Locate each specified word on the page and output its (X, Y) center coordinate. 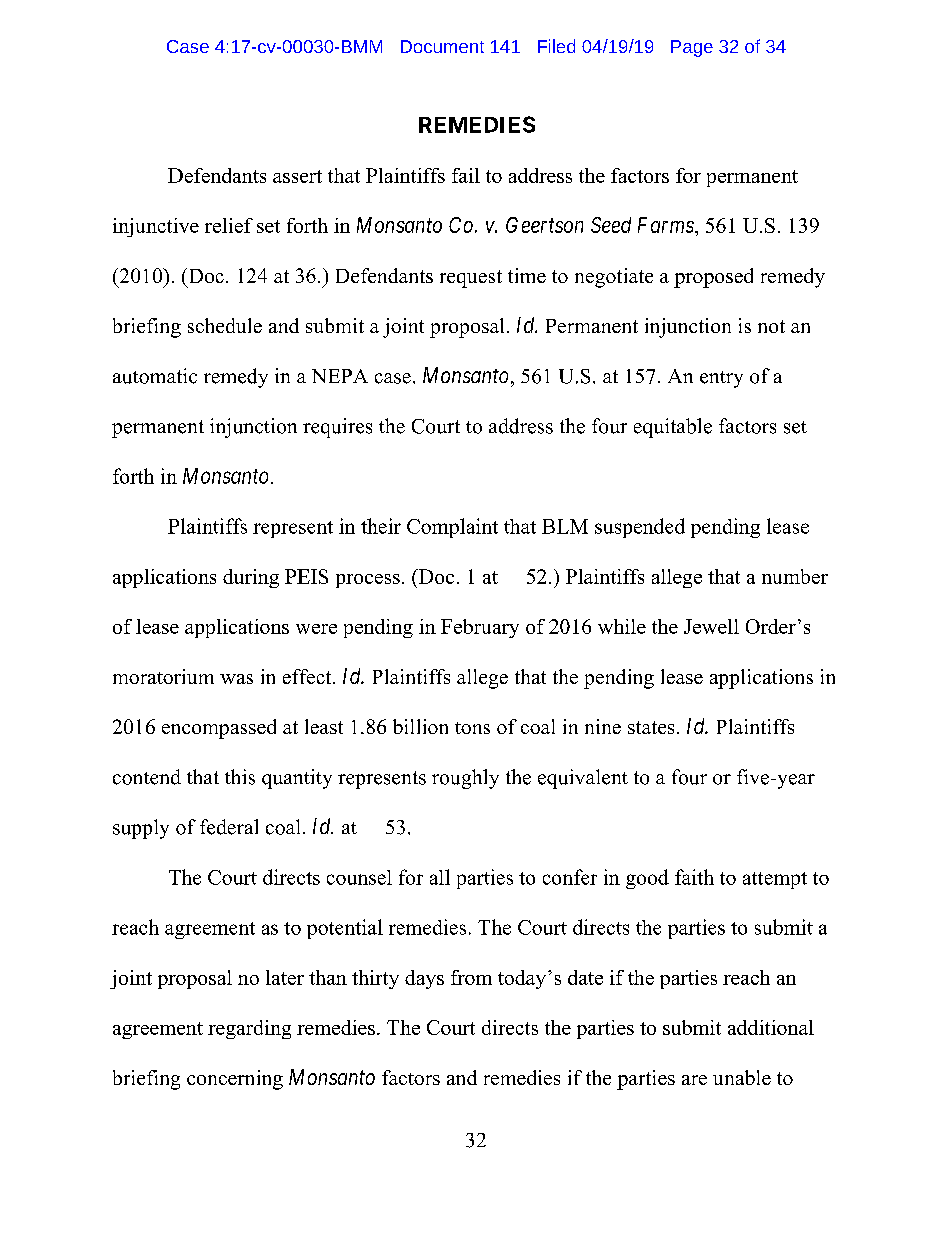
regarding (249, 1029)
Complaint (452, 528)
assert (297, 176)
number (795, 576)
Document (442, 46)
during (251, 578)
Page (692, 48)
